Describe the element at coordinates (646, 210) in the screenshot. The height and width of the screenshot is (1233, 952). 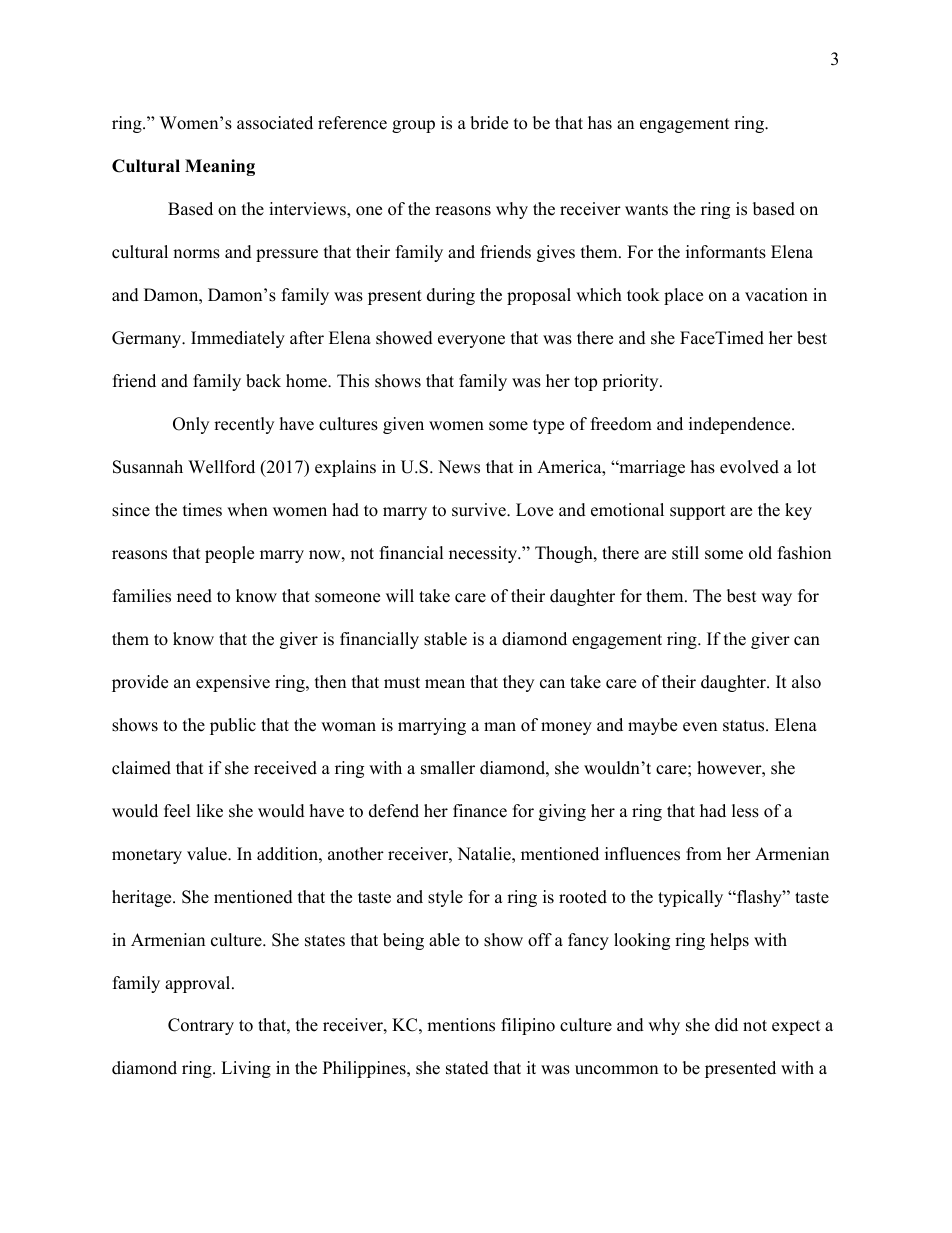
I see `wants` at that location.
